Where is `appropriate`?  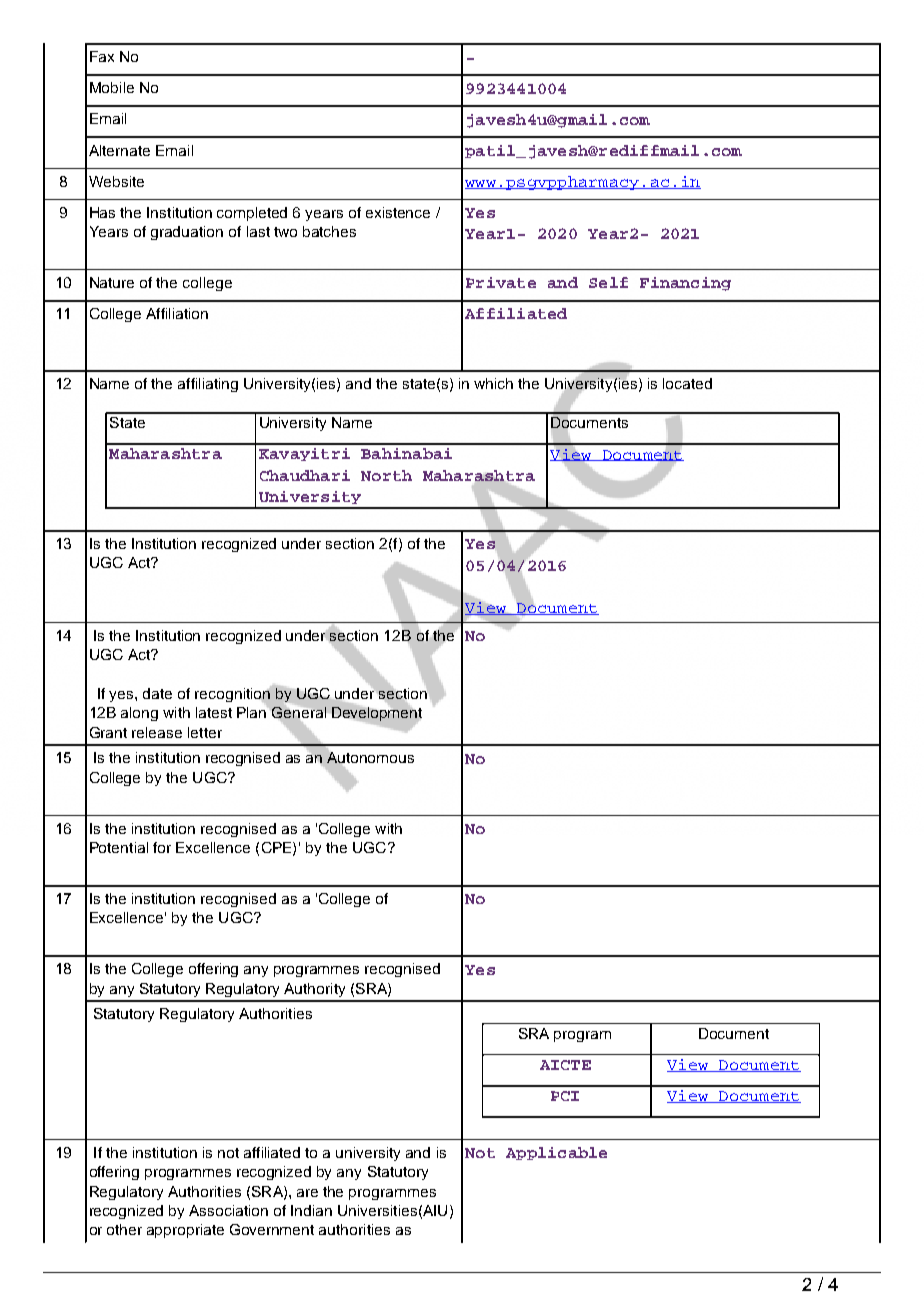 appropriate is located at coordinates (185, 1231).
